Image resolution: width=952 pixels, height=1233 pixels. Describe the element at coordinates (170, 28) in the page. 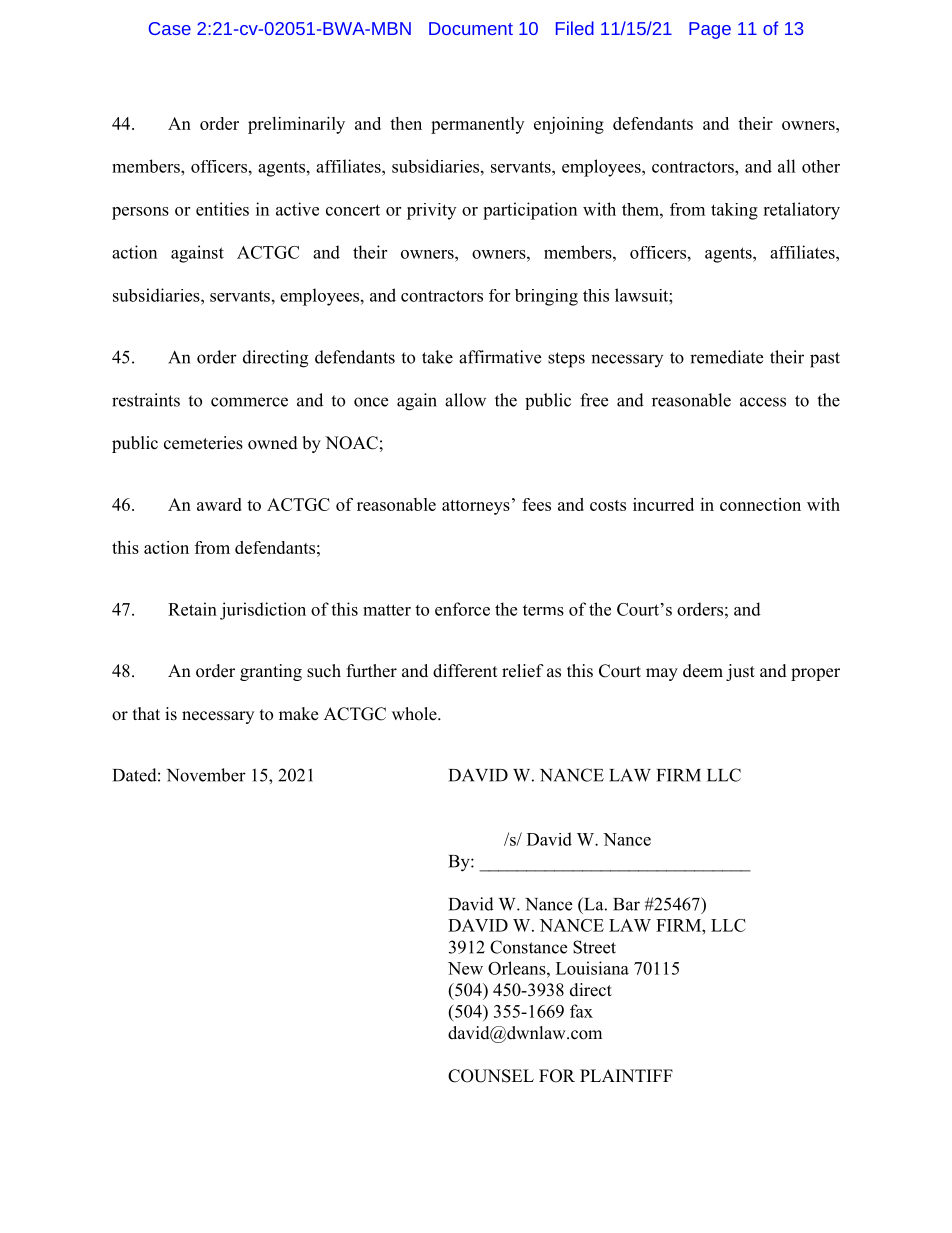

I see `Case` at that location.
